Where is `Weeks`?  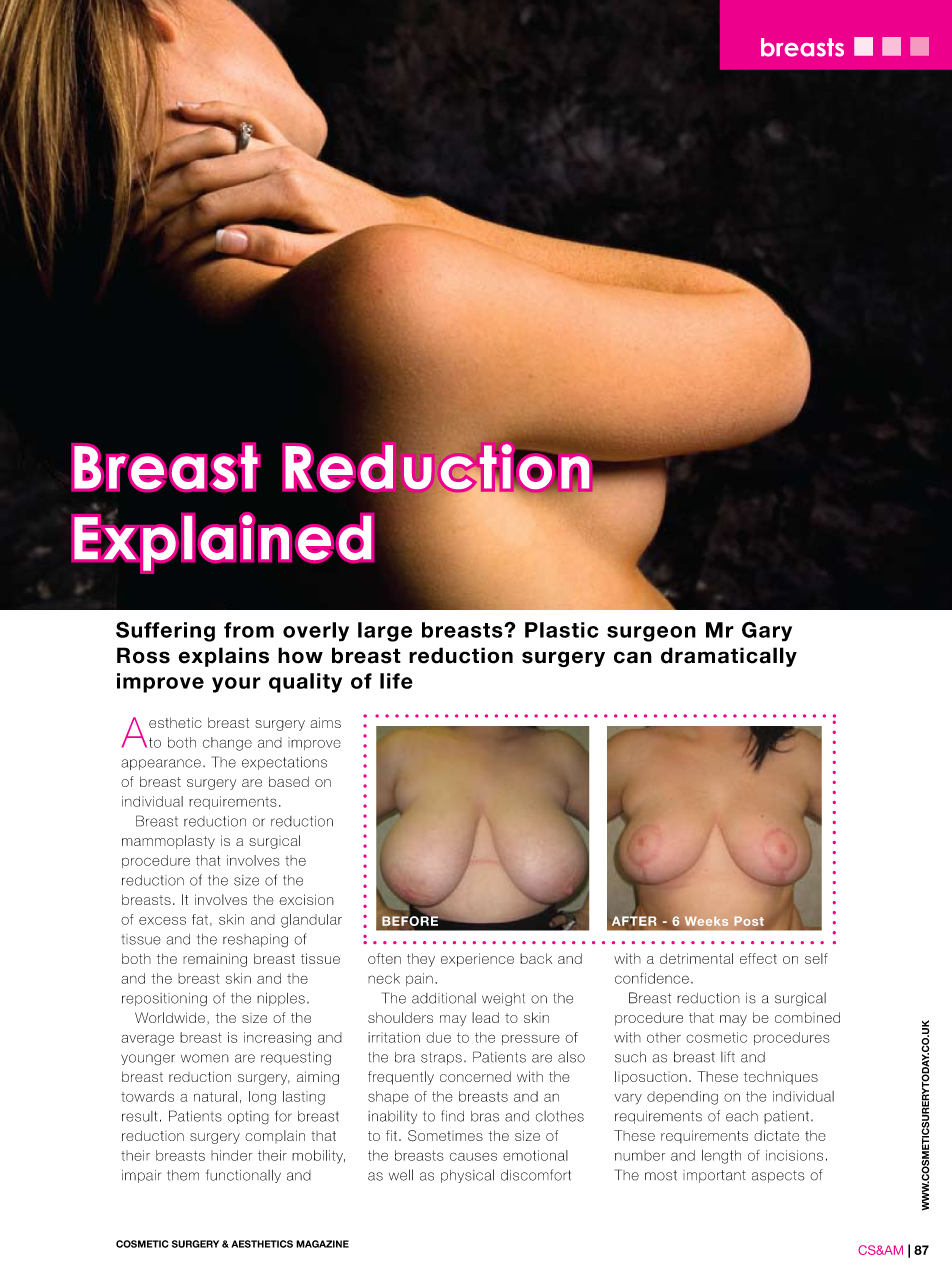
Weeks is located at coordinates (706, 921).
